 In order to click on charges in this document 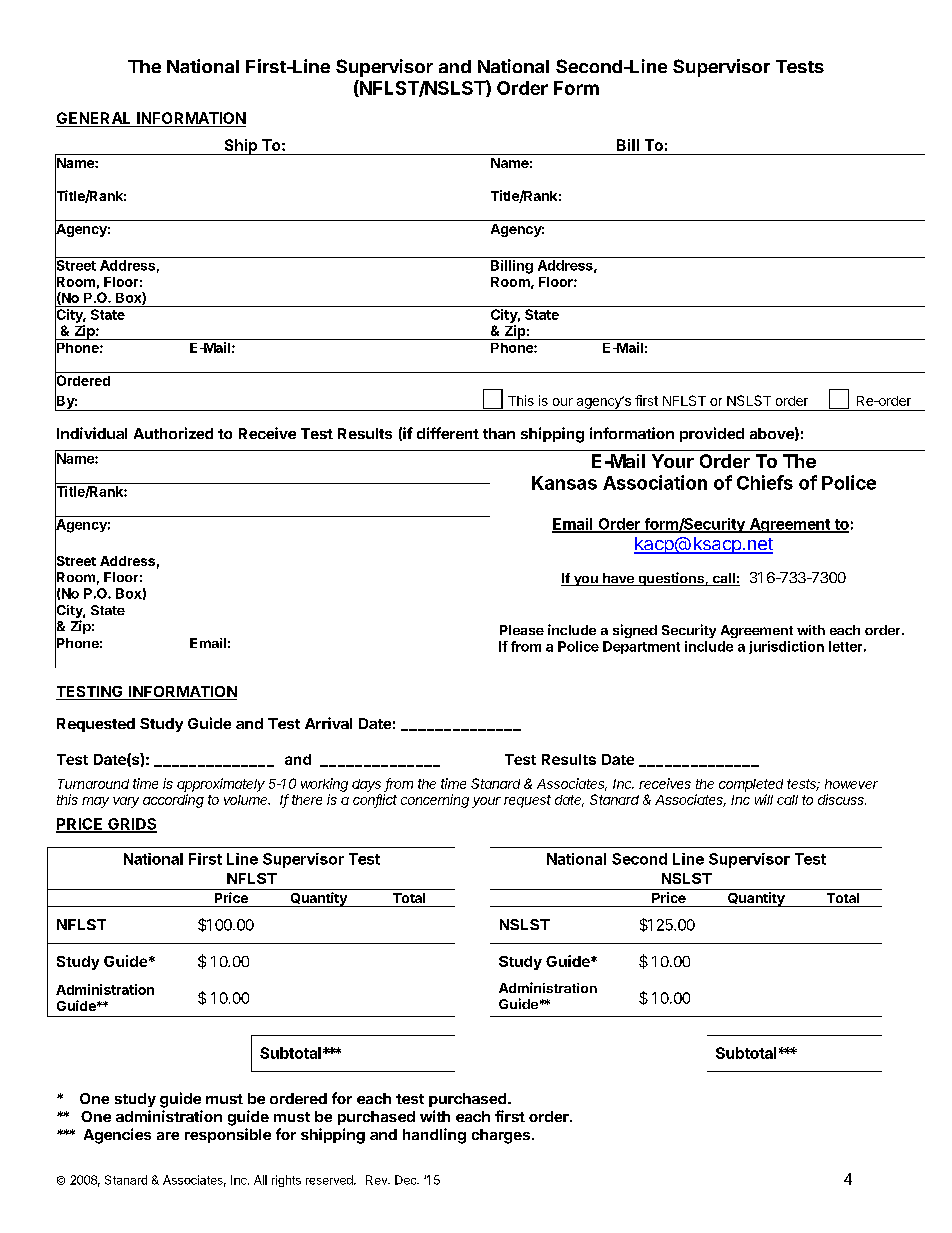, I will do `click(501, 1136)`.
